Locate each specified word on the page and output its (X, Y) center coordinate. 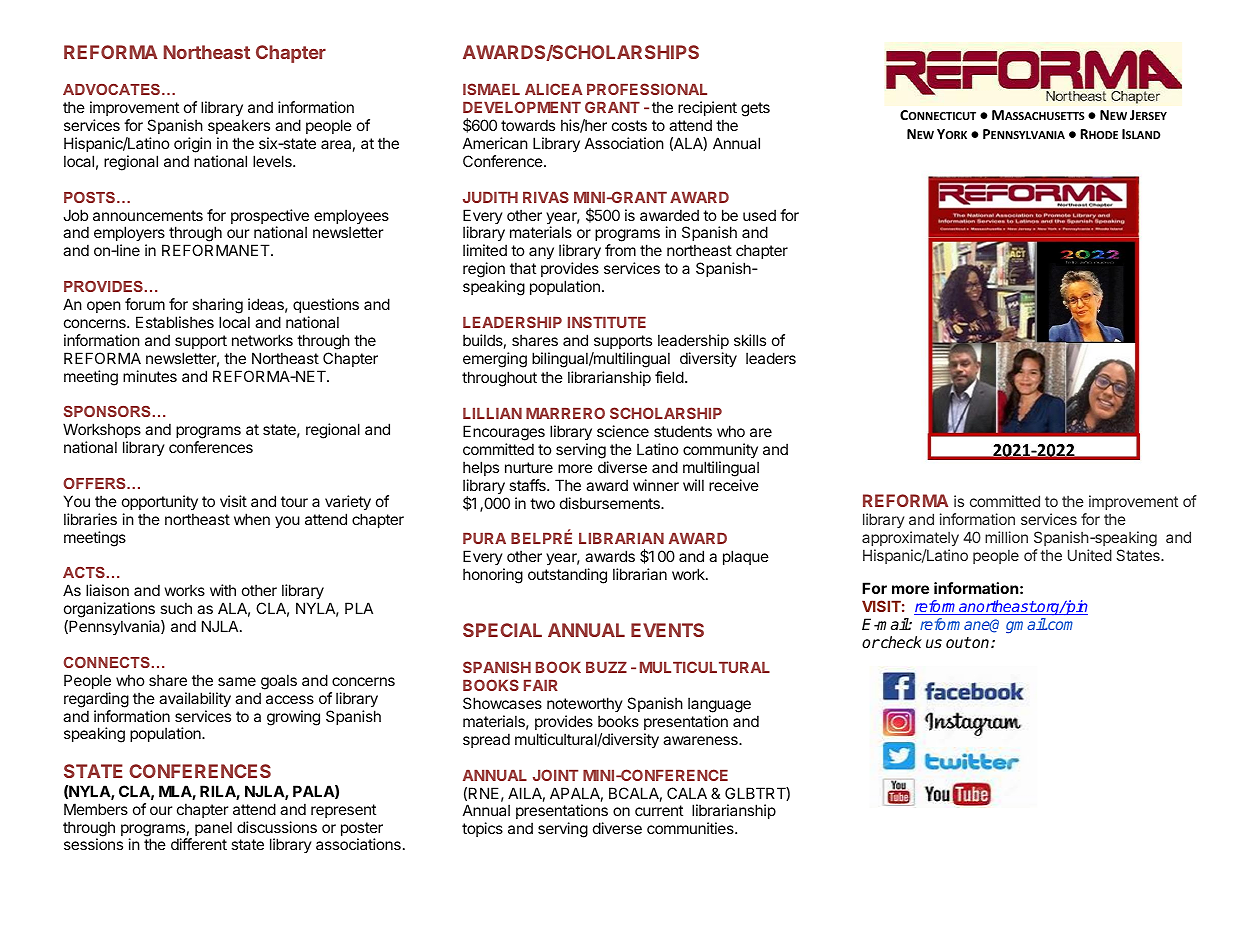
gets (755, 109)
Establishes (175, 322)
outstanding (567, 576)
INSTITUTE (607, 322)
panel (213, 828)
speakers (239, 126)
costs (629, 125)
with (223, 590)
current (659, 810)
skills (750, 340)
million (1006, 537)
